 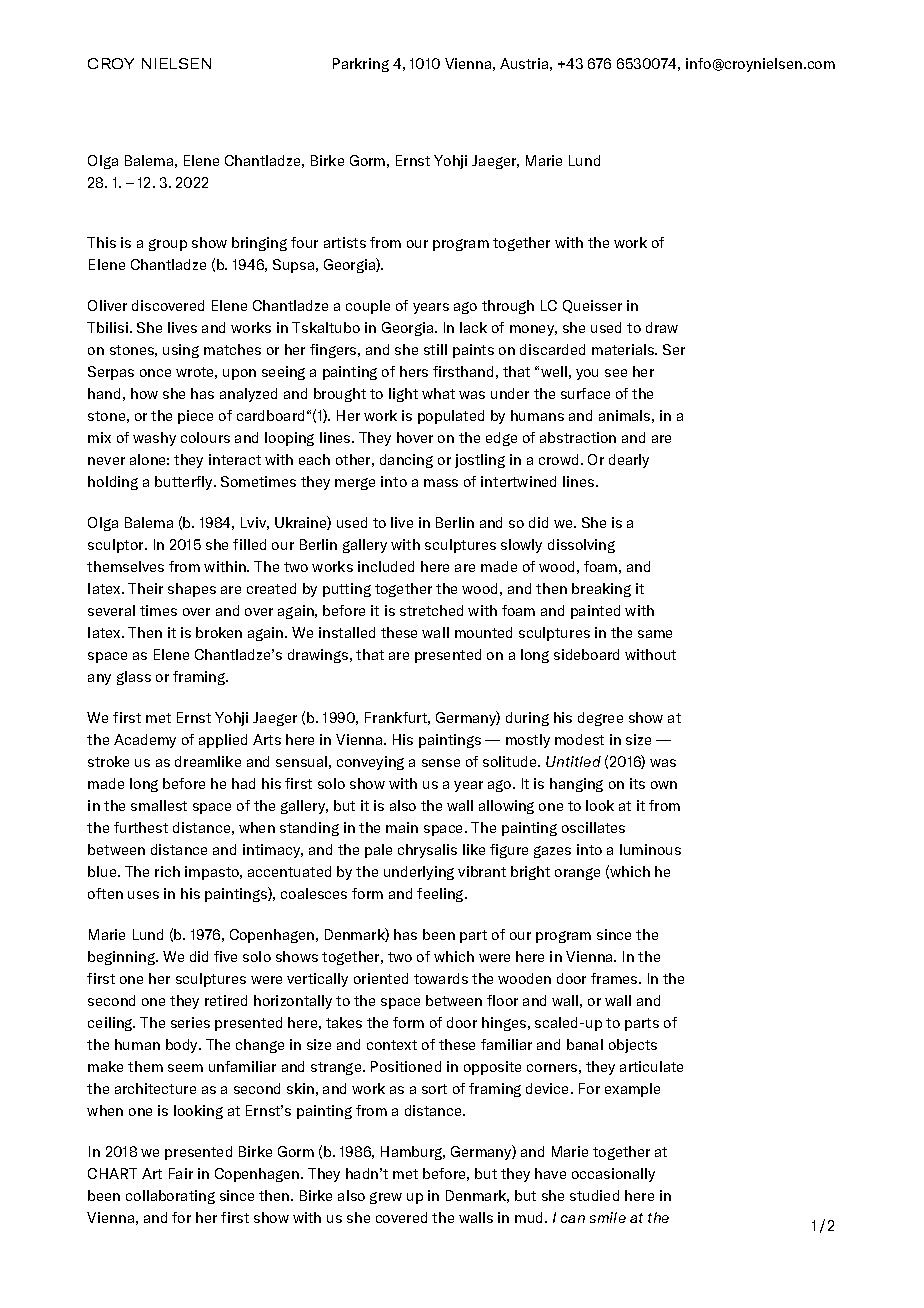 I want to click on group, so click(x=168, y=245).
